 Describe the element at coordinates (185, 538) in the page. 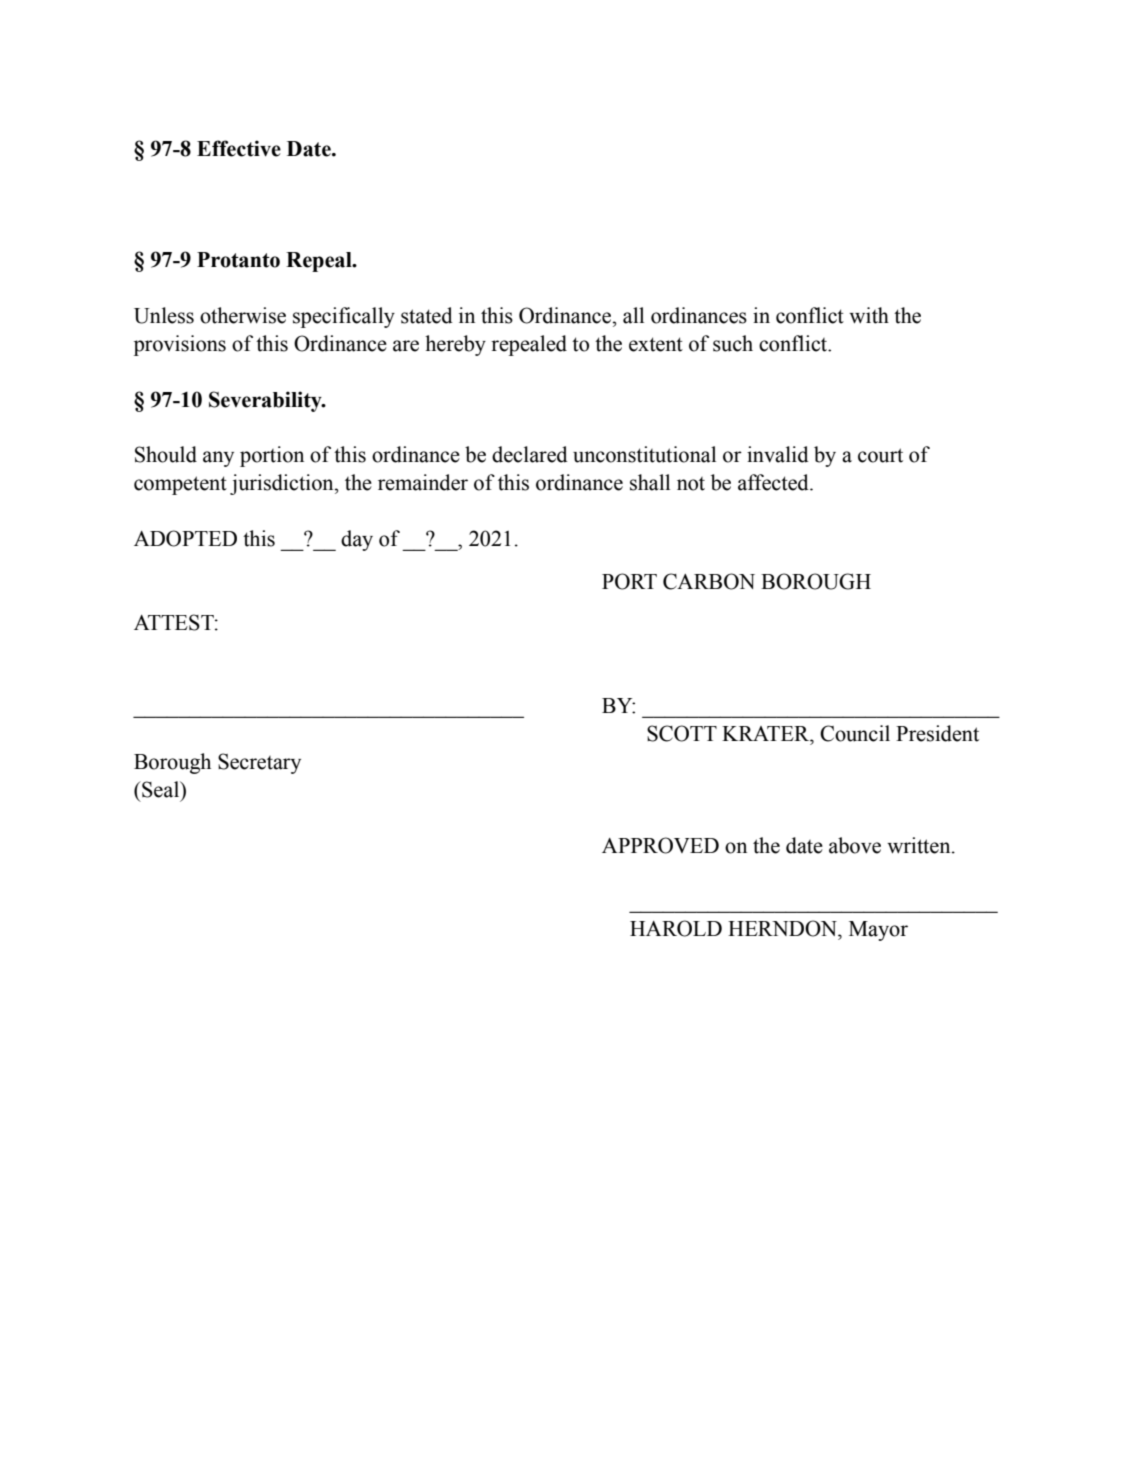

I see `ADOPTED` at that location.
